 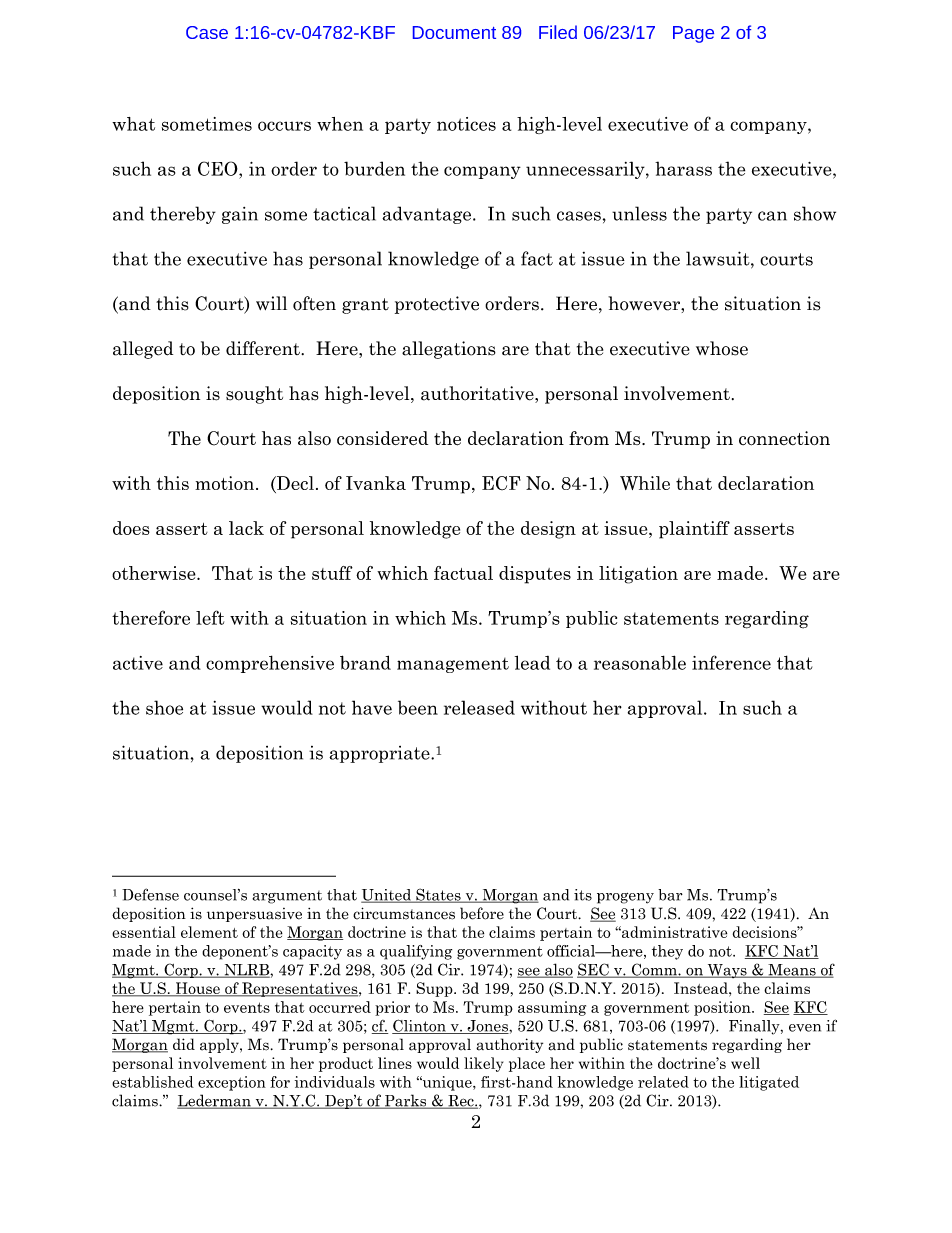 I want to click on otherwise, so click(x=155, y=573).
